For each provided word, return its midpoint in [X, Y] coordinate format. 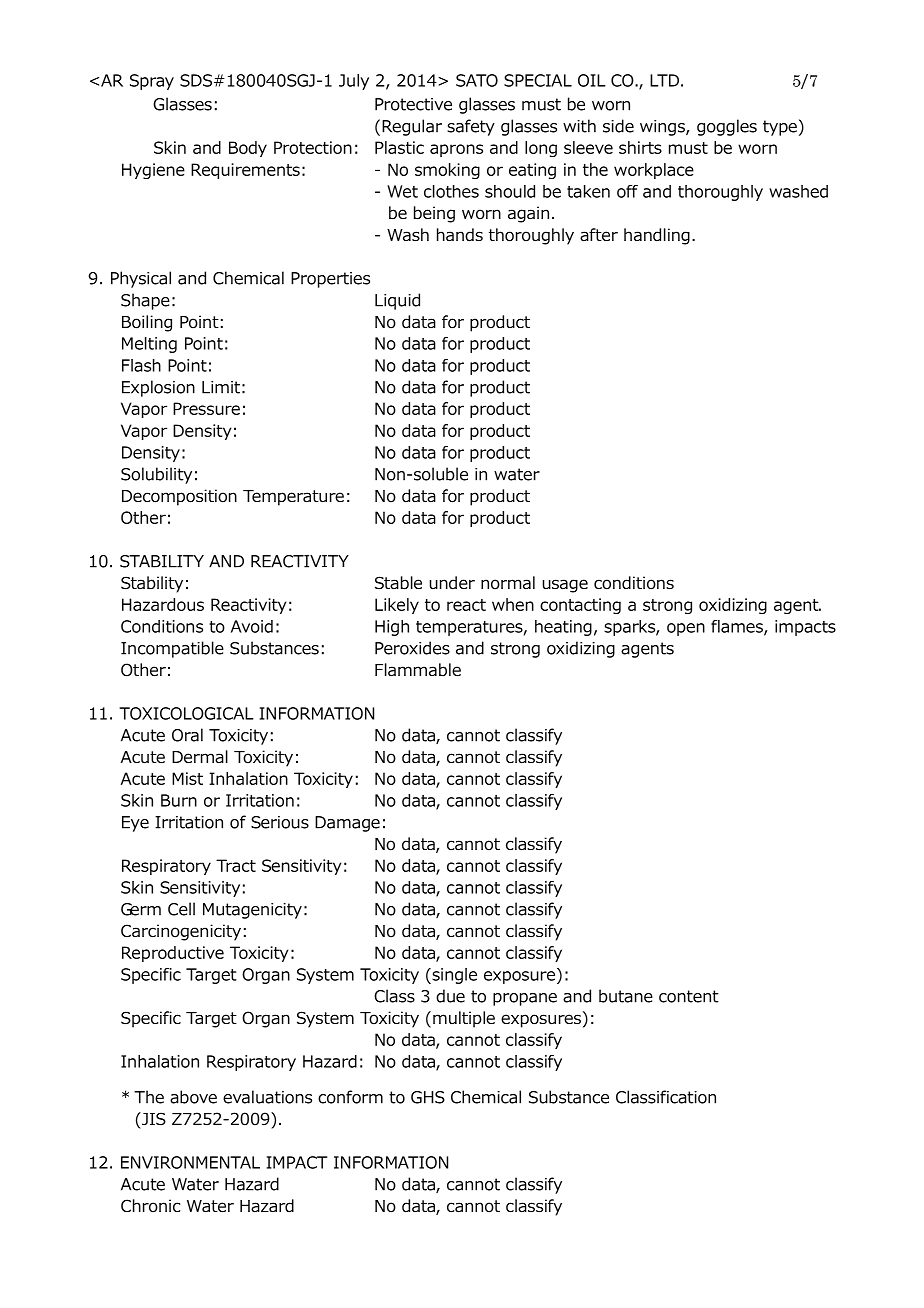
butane [626, 996]
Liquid [397, 301]
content [689, 996]
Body [248, 149]
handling [657, 236]
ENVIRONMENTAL [190, 1162]
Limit [221, 387]
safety [471, 127]
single [453, 976]
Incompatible [172, 649]
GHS [428, 1097]
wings [663, 128]
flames [738, 627]
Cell [181, 909]
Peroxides [412, 648]
